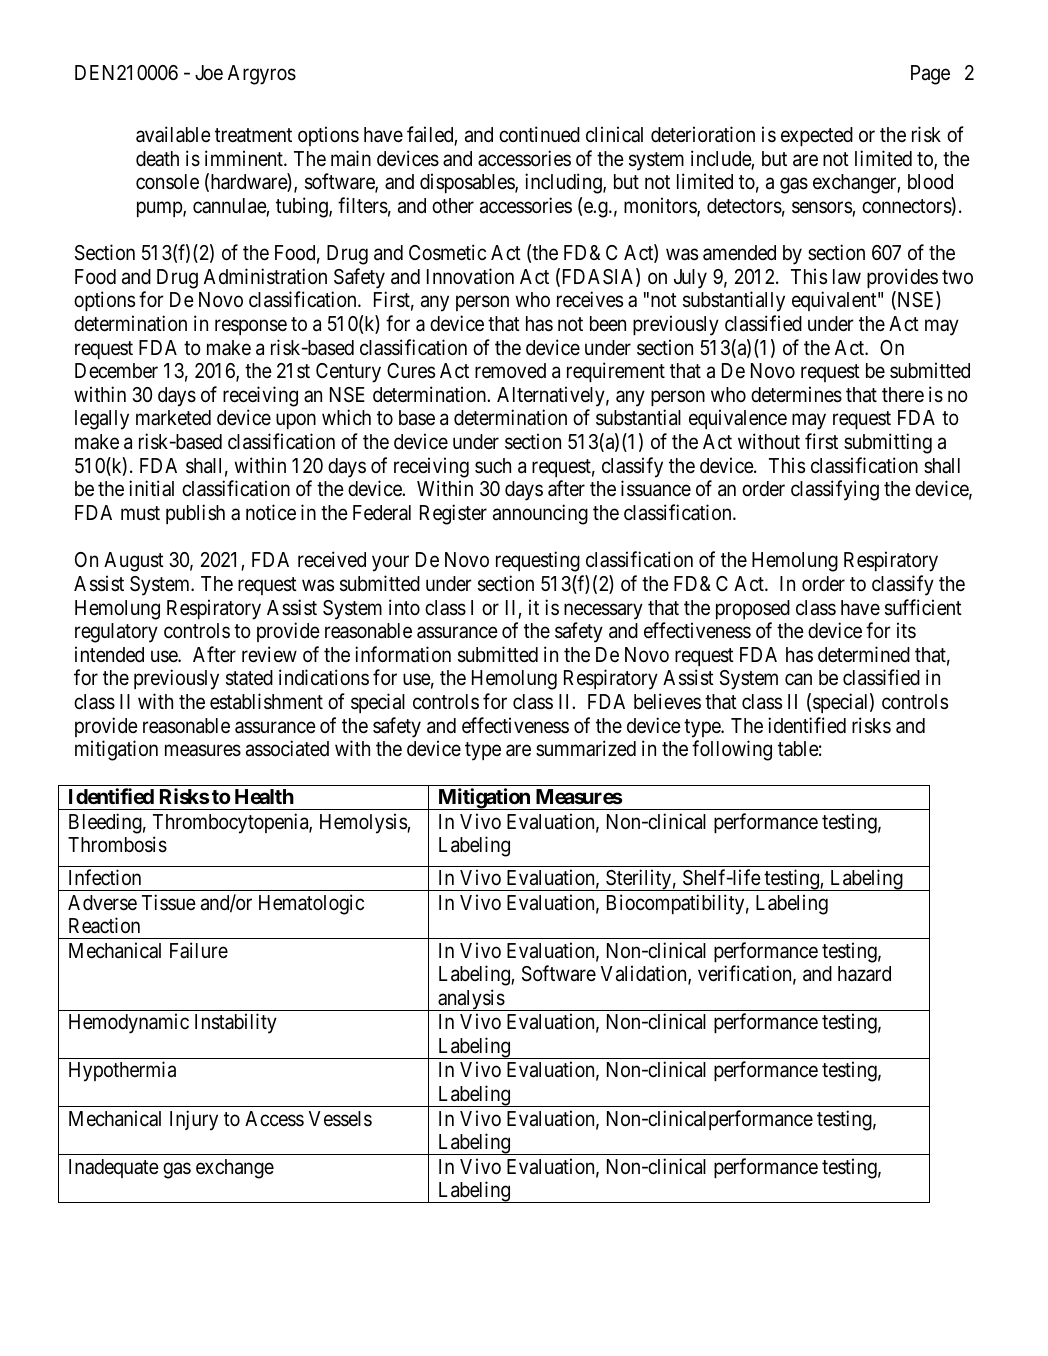  What do you see at coordinates (539, 134) in the screenshot?
I see `continued` at bounding box center [539, 134].
